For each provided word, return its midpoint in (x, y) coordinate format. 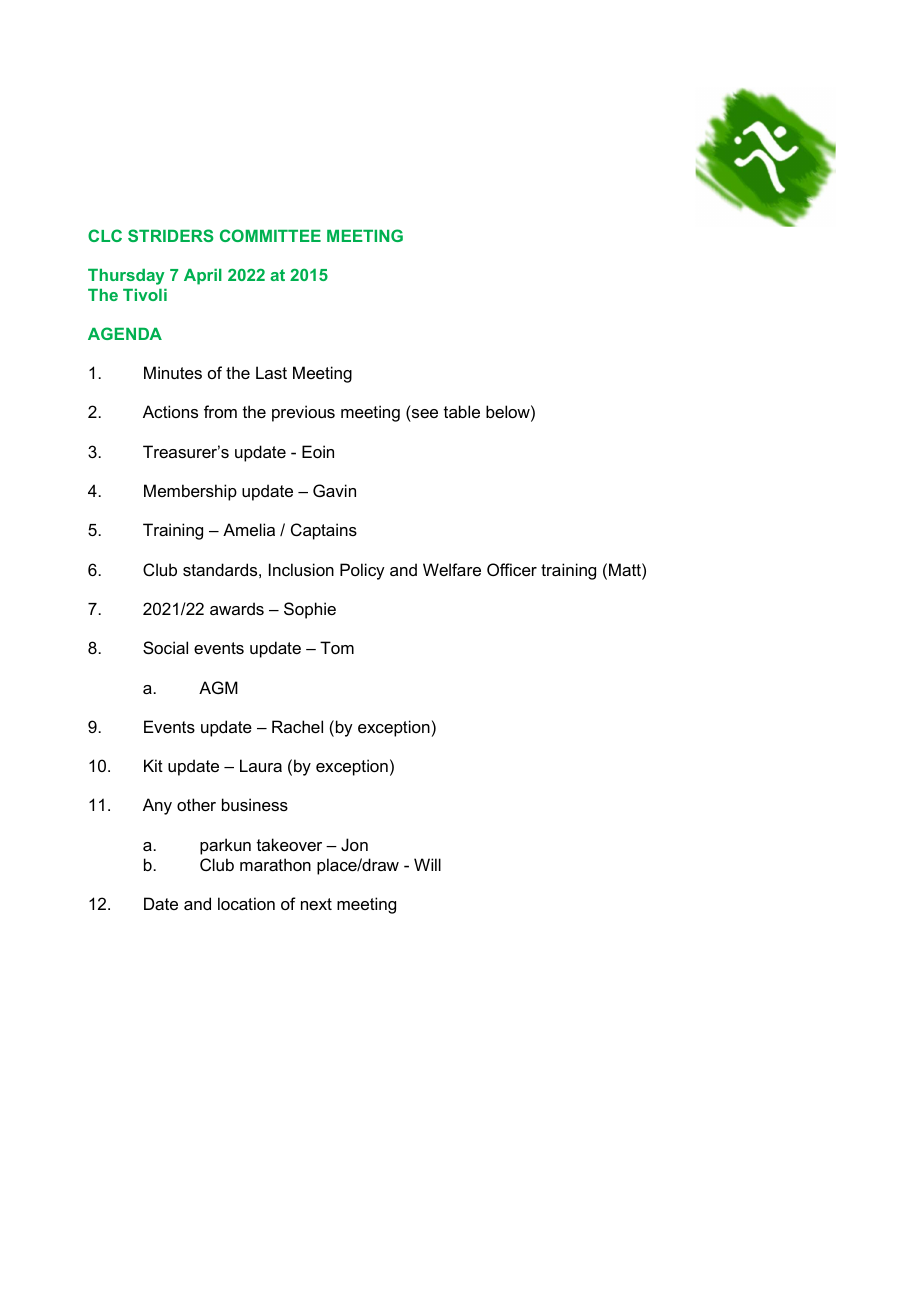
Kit (153, 765)
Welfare (452, 569)
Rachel (297, 726)
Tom (337, 647)
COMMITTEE (270, 235)
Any (157, 806)
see (424, 415)
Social (165, 647)
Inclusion (301, 569)
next (316, 904)
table (462, 411)
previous (303, 413)
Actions (170, 411)
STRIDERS (171, 235)
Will (427, 864)
